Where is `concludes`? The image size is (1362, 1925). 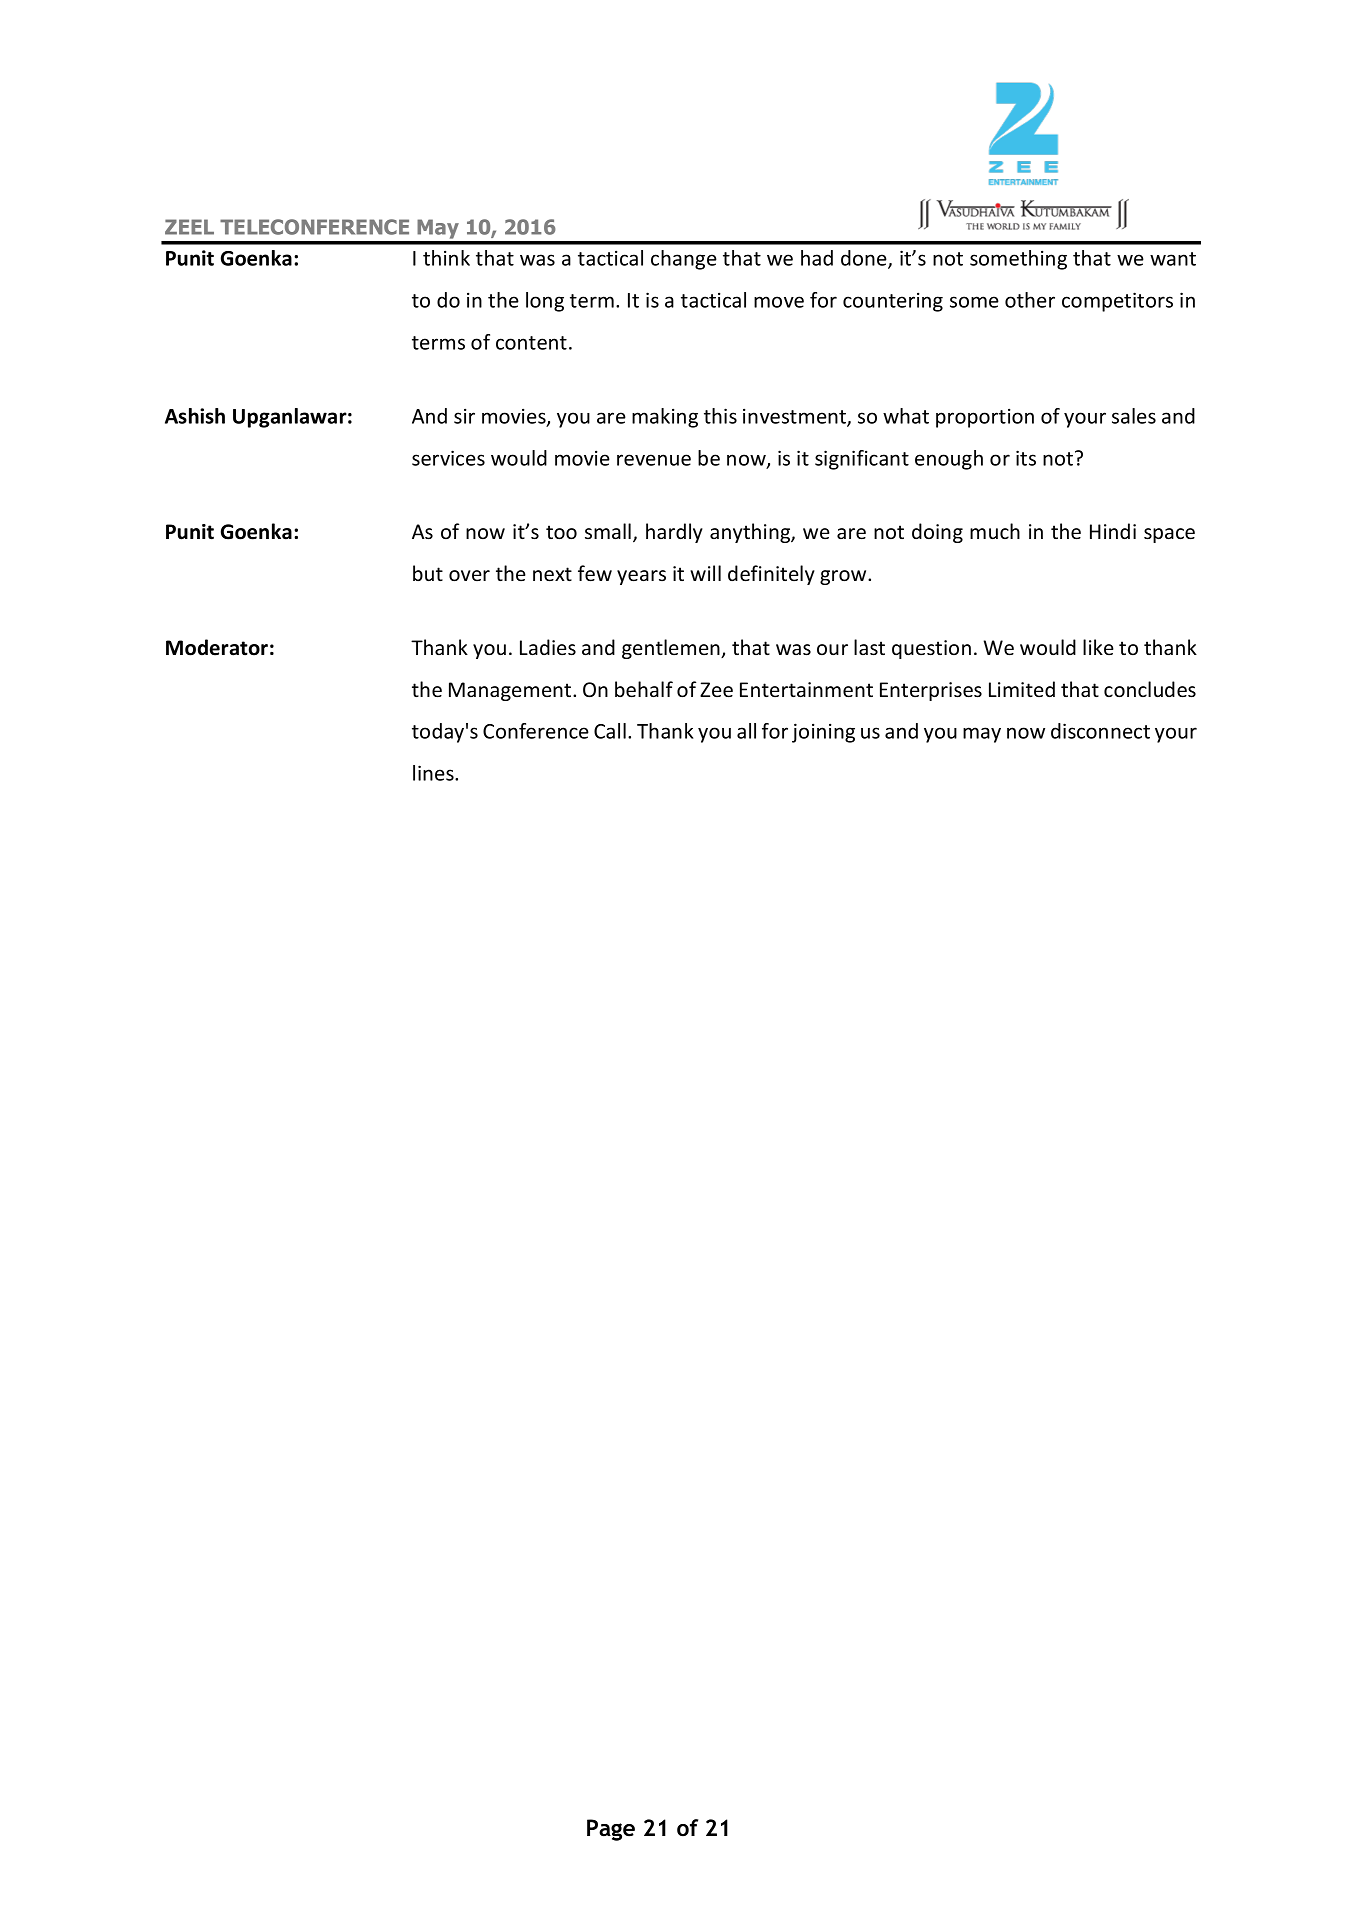 concludes is located at coordinates (1150, 689).
